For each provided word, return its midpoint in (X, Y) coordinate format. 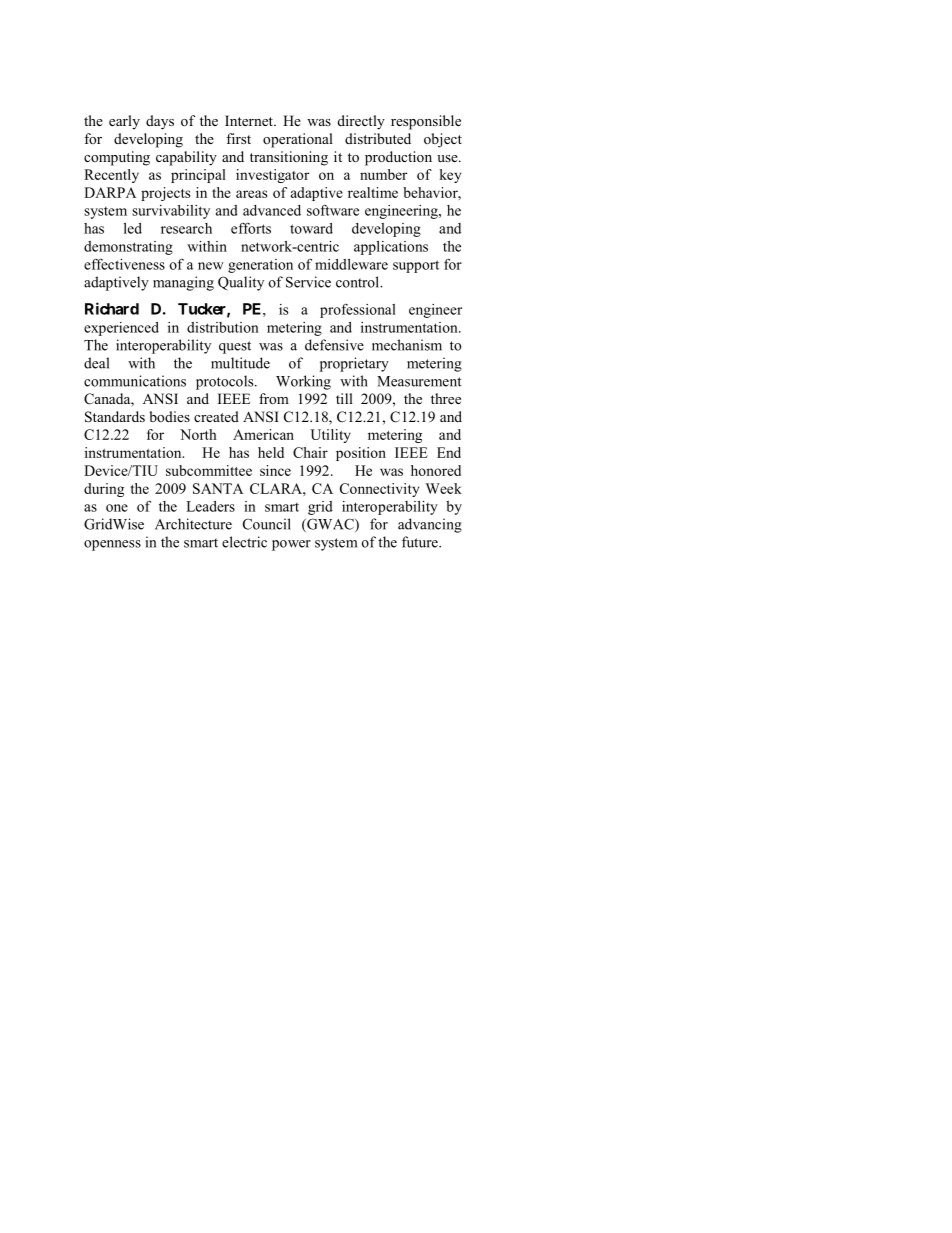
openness (112, 545)
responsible (426, 122)
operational (298, 140)
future (421, 542)
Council (267, 524)
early (124, 122)
